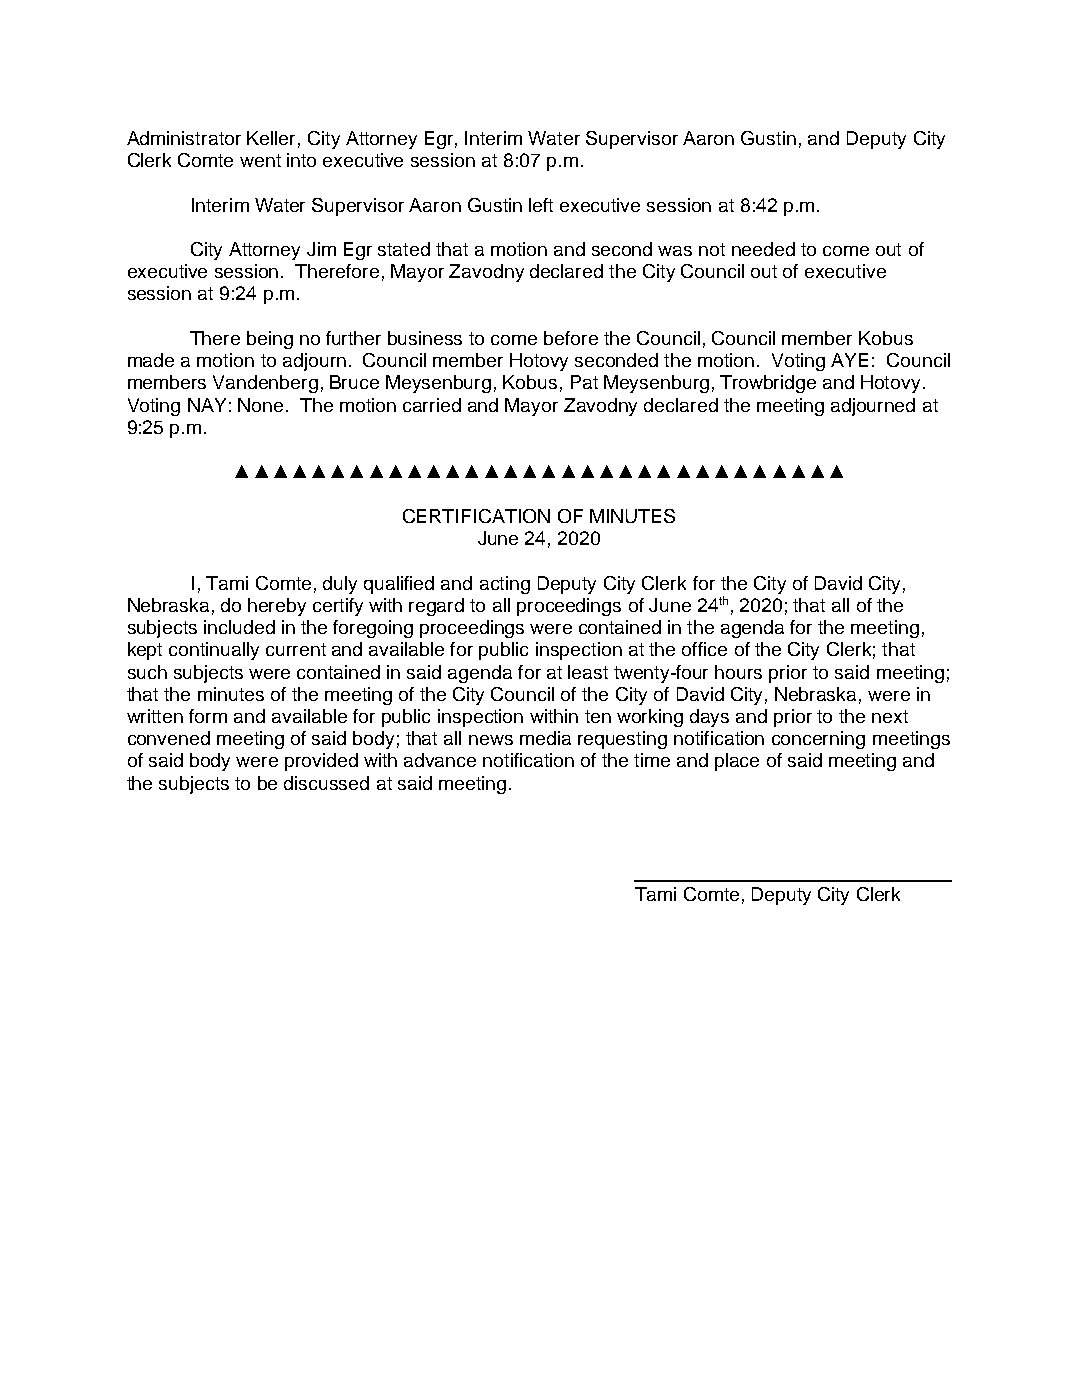  I want to click on continually, so click(214, 651).
